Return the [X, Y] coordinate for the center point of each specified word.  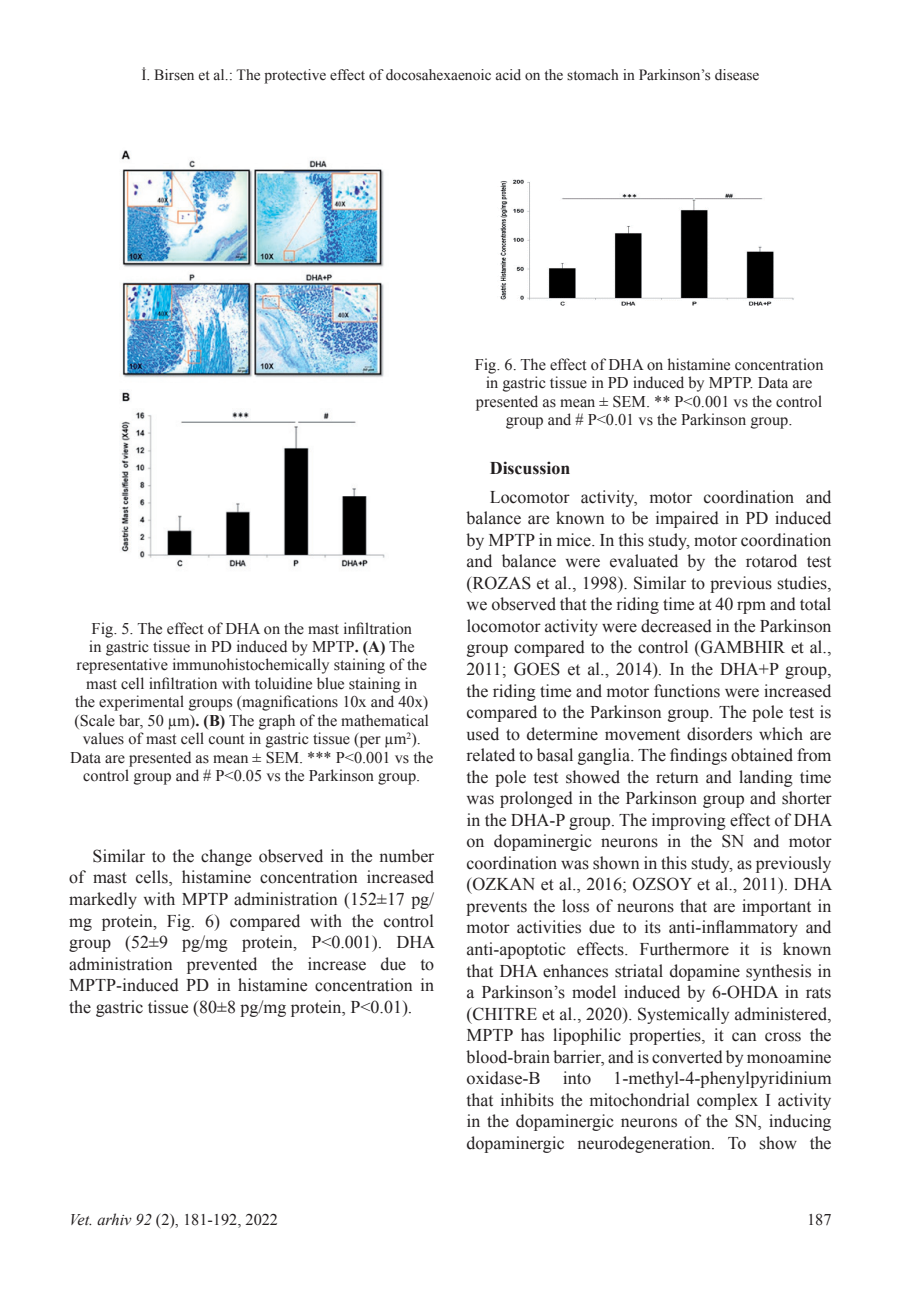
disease [737, 75]
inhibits [527, 1100]
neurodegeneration [645, 1144]
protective [295, 76]
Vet [81, 1220]
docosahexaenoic [438, 75]
